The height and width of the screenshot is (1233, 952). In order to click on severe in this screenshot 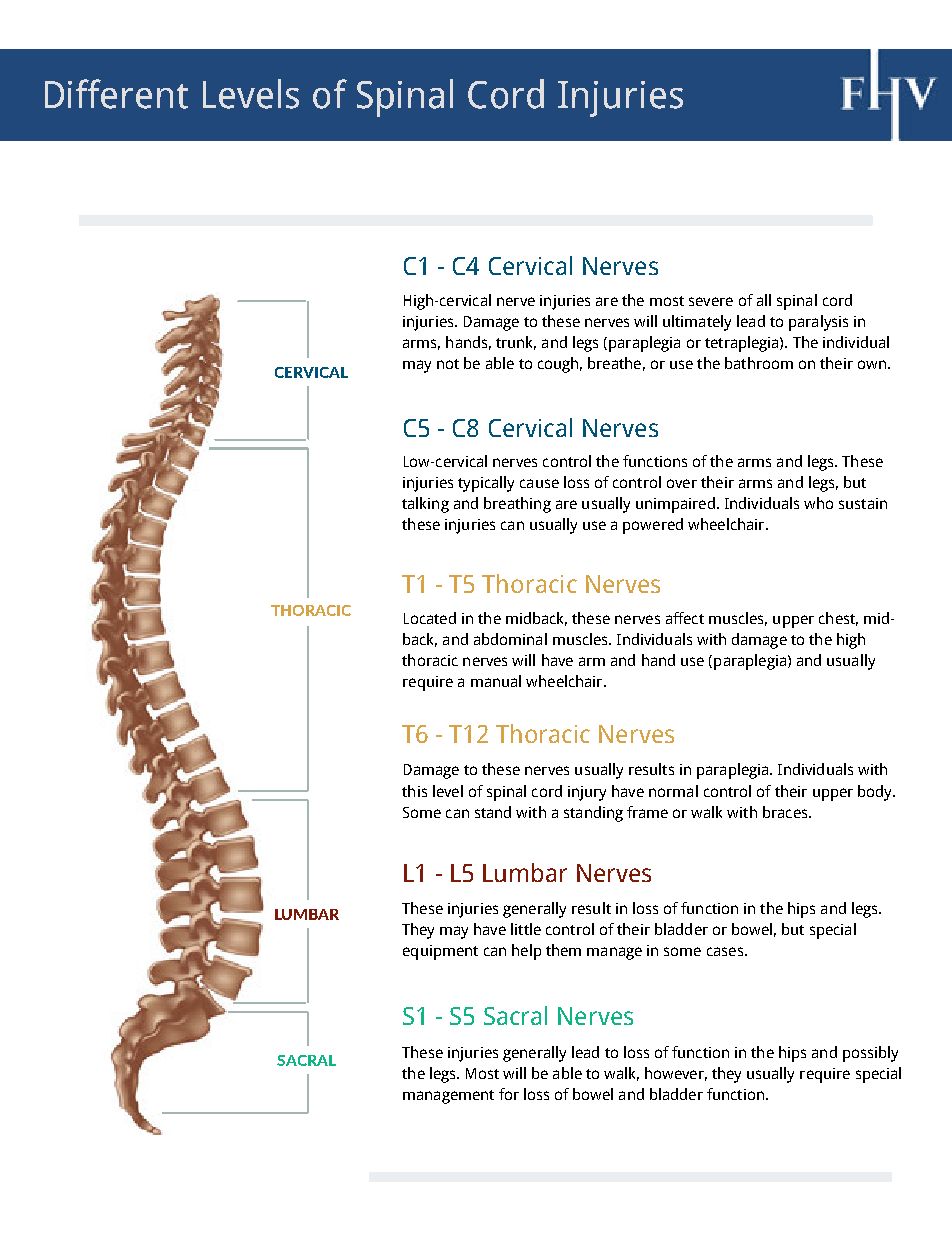, I will do `click(711, 301)`.
